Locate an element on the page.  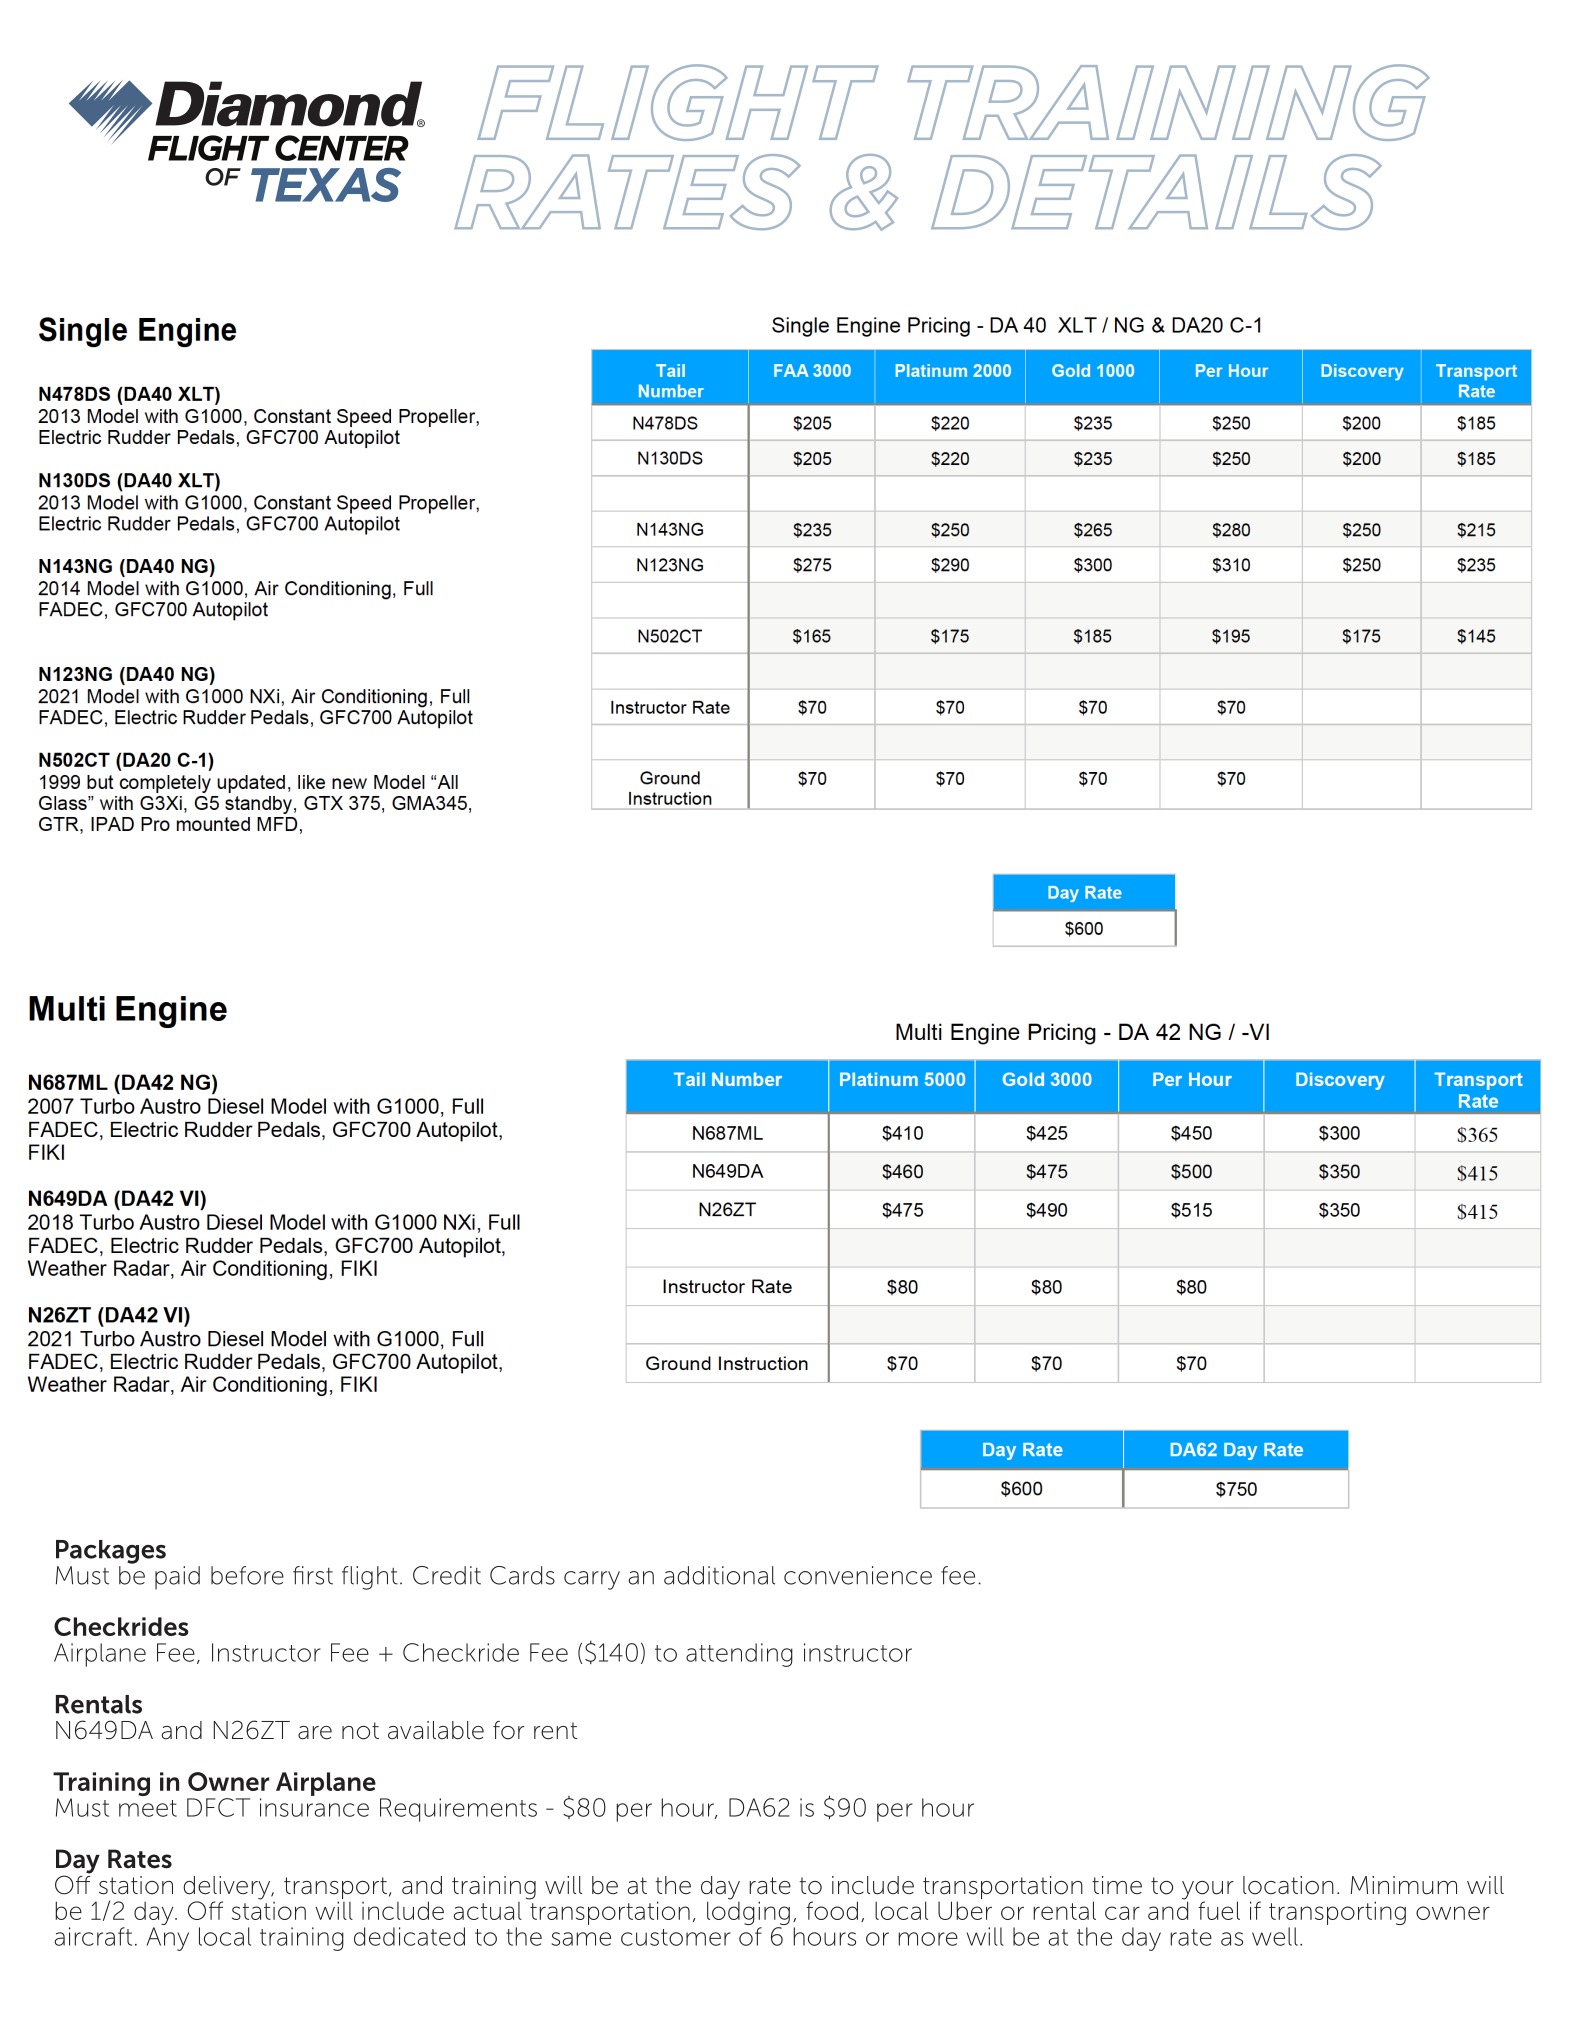
Cards is located at coordinates (522, 1575).
